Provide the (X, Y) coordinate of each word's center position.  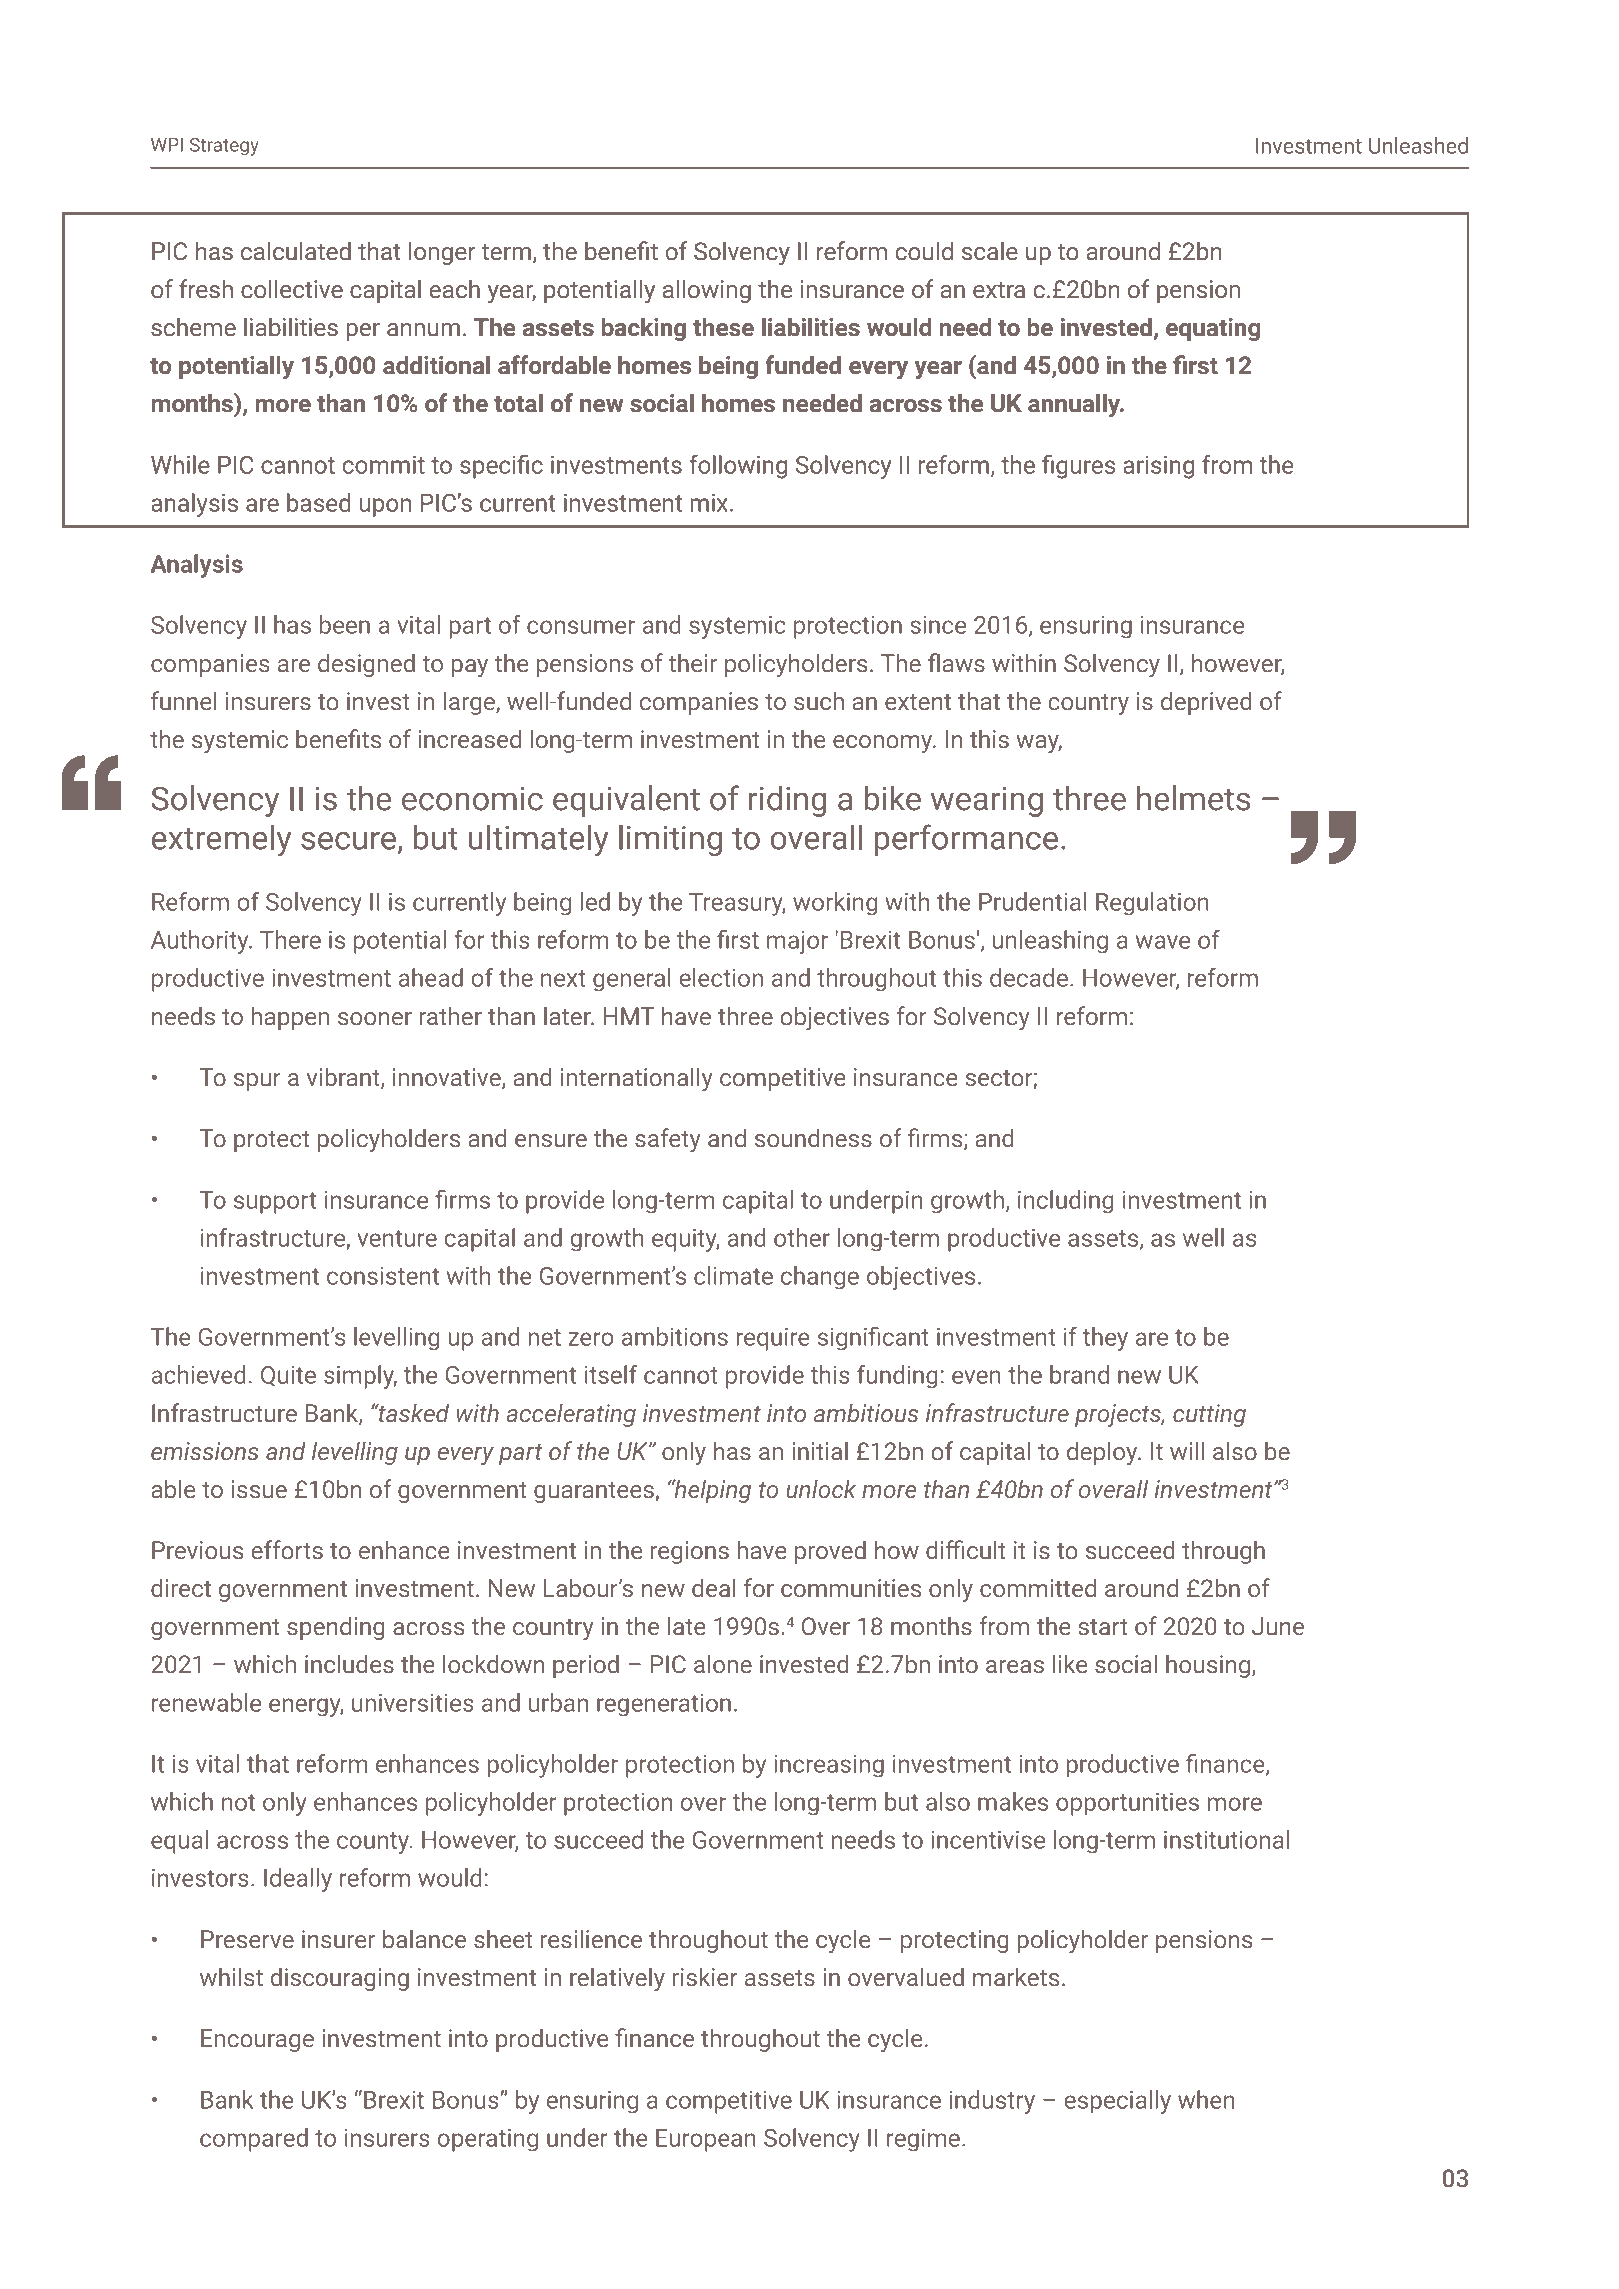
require (773, 1339)
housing (1209, 1666)
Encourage (257, 2040)
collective (292, 289)
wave (1163, 942)
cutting (1209, 1415)
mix (711, 503)
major (797, 942)
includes (349, 1664)
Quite (288, 1376)
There (290, 939)
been (345, 624)
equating (1213, 329)
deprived (1206, 703)
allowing (707, 291)
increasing (829, 1766)
